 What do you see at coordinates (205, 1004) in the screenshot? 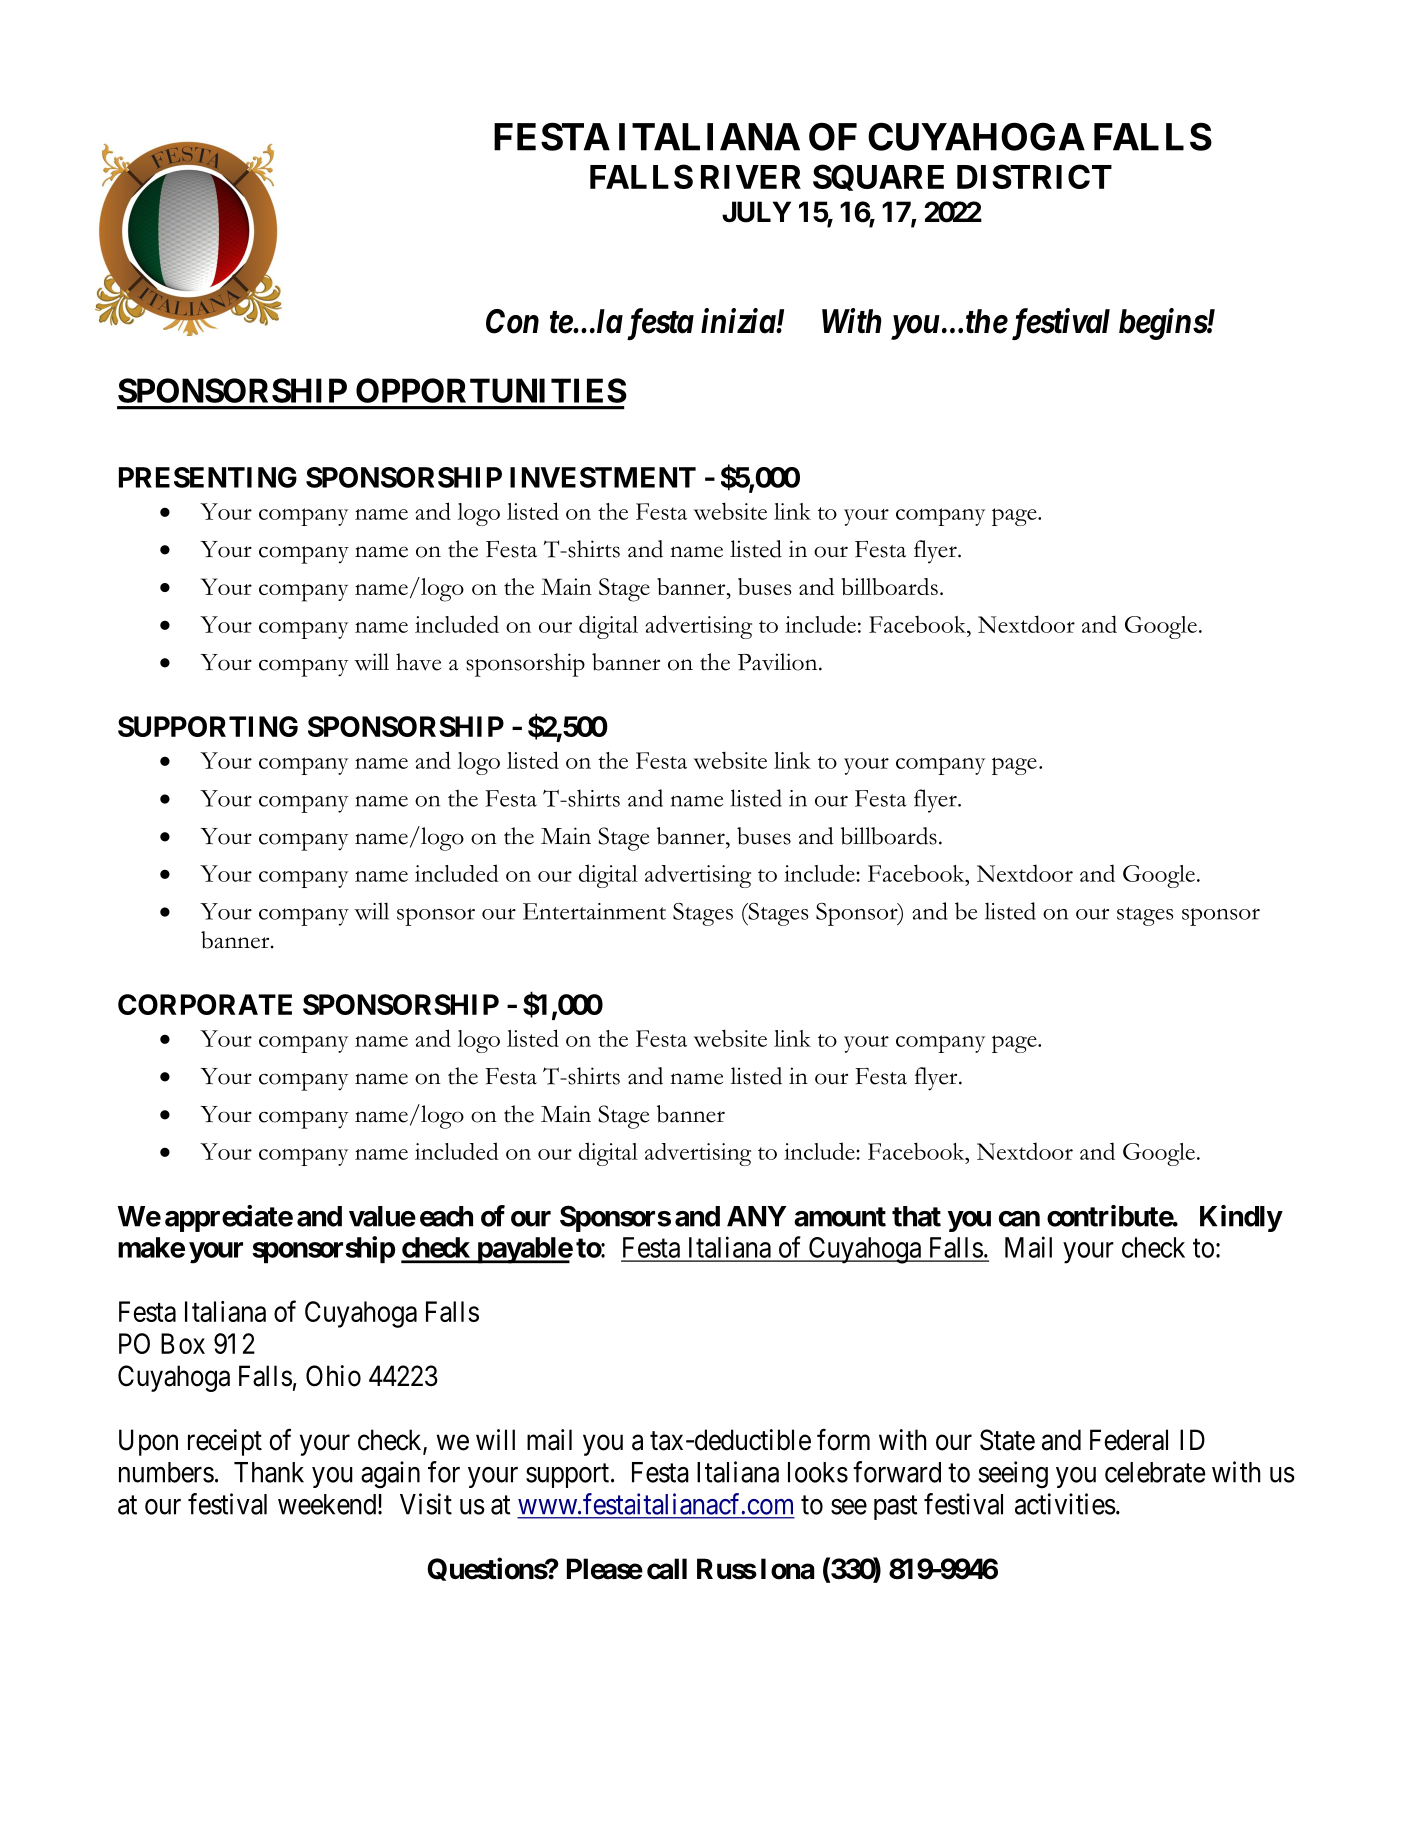
I see `CORPORATE` at bounding box center [205, 1004].
